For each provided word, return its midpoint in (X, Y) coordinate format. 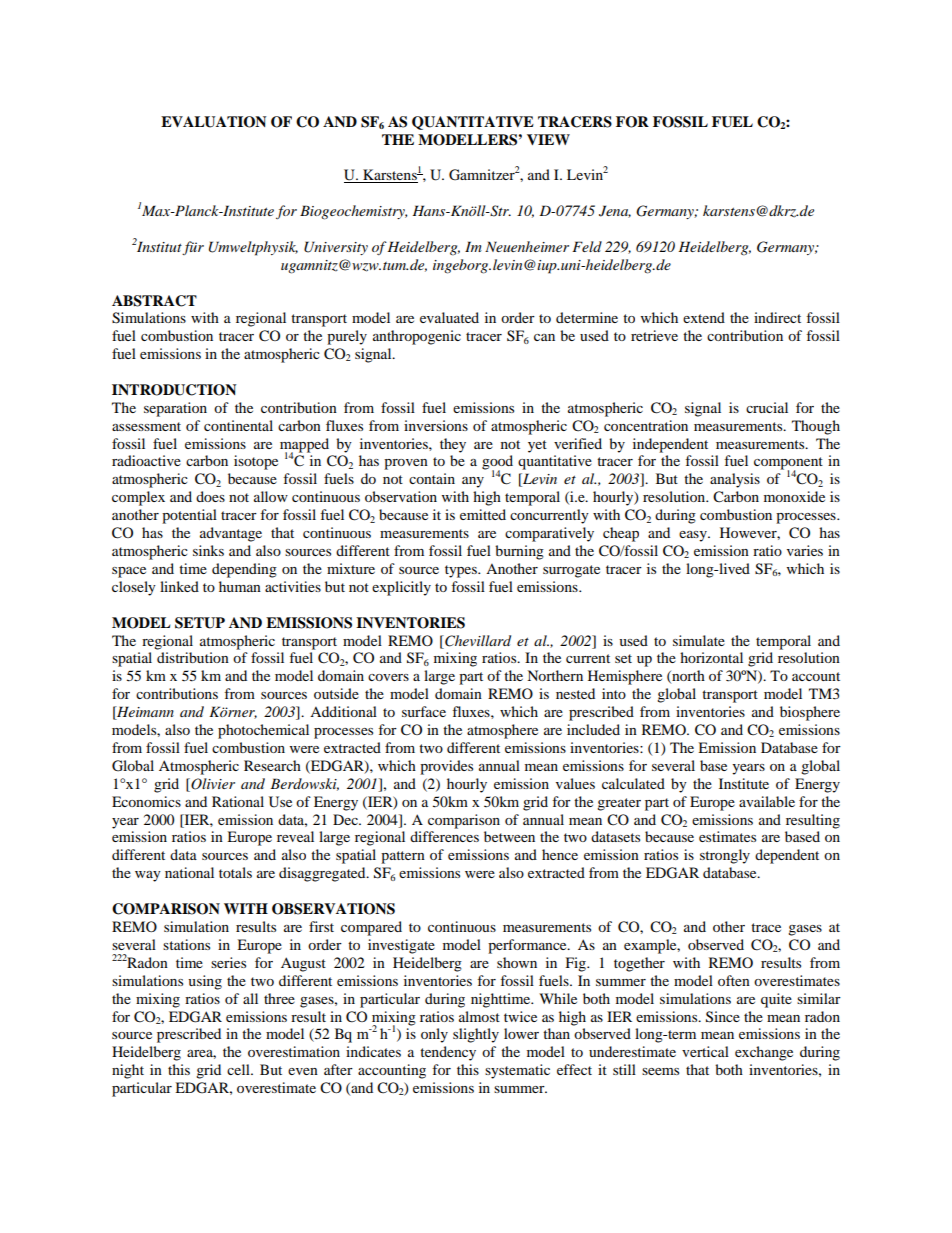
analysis (735, 480)
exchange (764, 1053)
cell (239, 1069)
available (767, 801)
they (453, 445)
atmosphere (502, 731)
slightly (476, 1035)
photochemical (263, 731)
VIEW (548, 139)
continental (238, 425)
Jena (615, 211)
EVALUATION (213, 122)
